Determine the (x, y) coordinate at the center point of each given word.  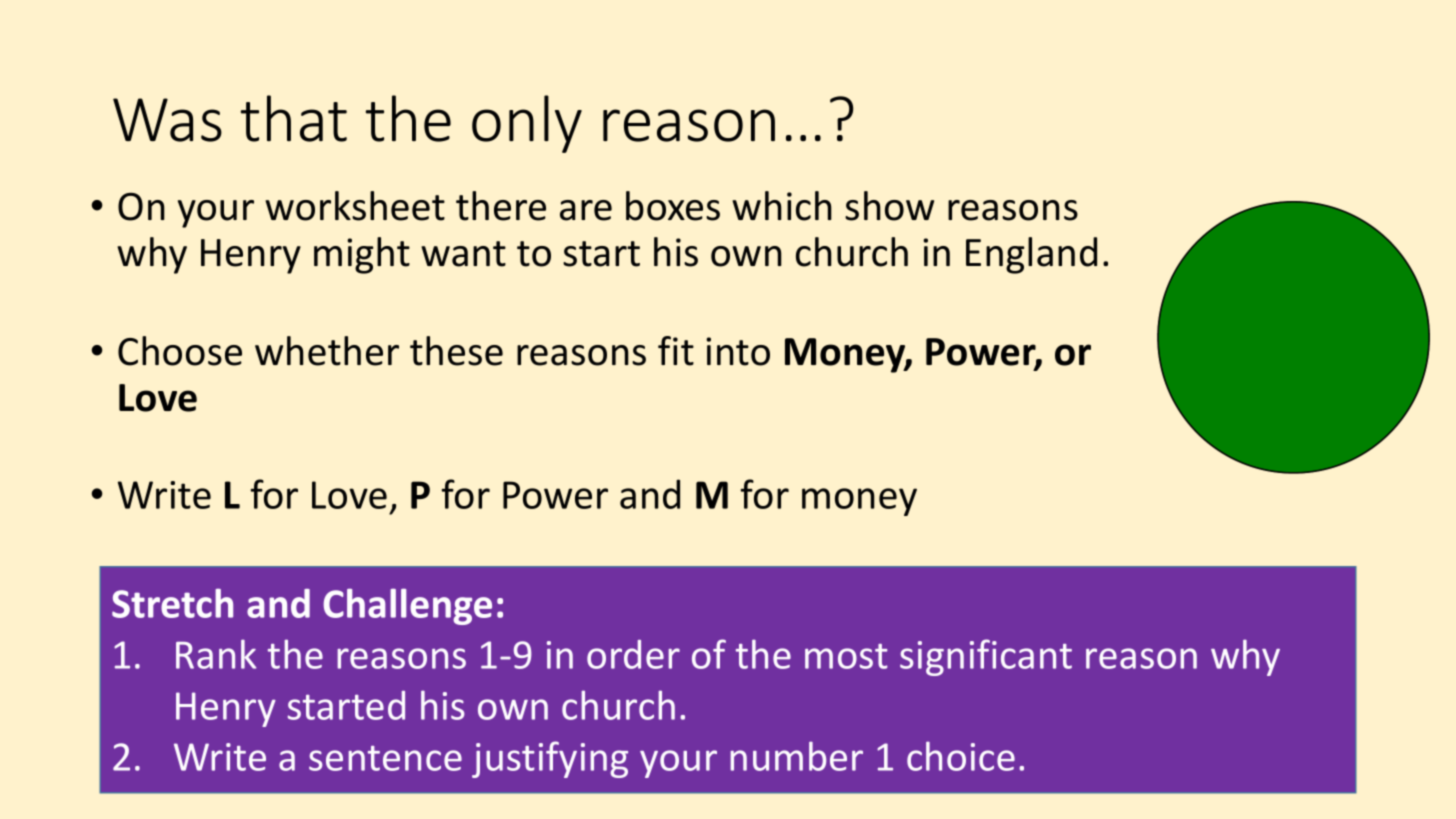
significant (986, 657)
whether (327, 351)
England (1031, 255)
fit (676, 351)
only (527, 124)
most (846, 656)
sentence (385, 758)
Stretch (172, 603)
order (633, 654)
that (294, 118)
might (362, 255)
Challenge (407, 607)
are (586, 210)
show (889, 206)
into (738, 351)
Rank (216, 654)
